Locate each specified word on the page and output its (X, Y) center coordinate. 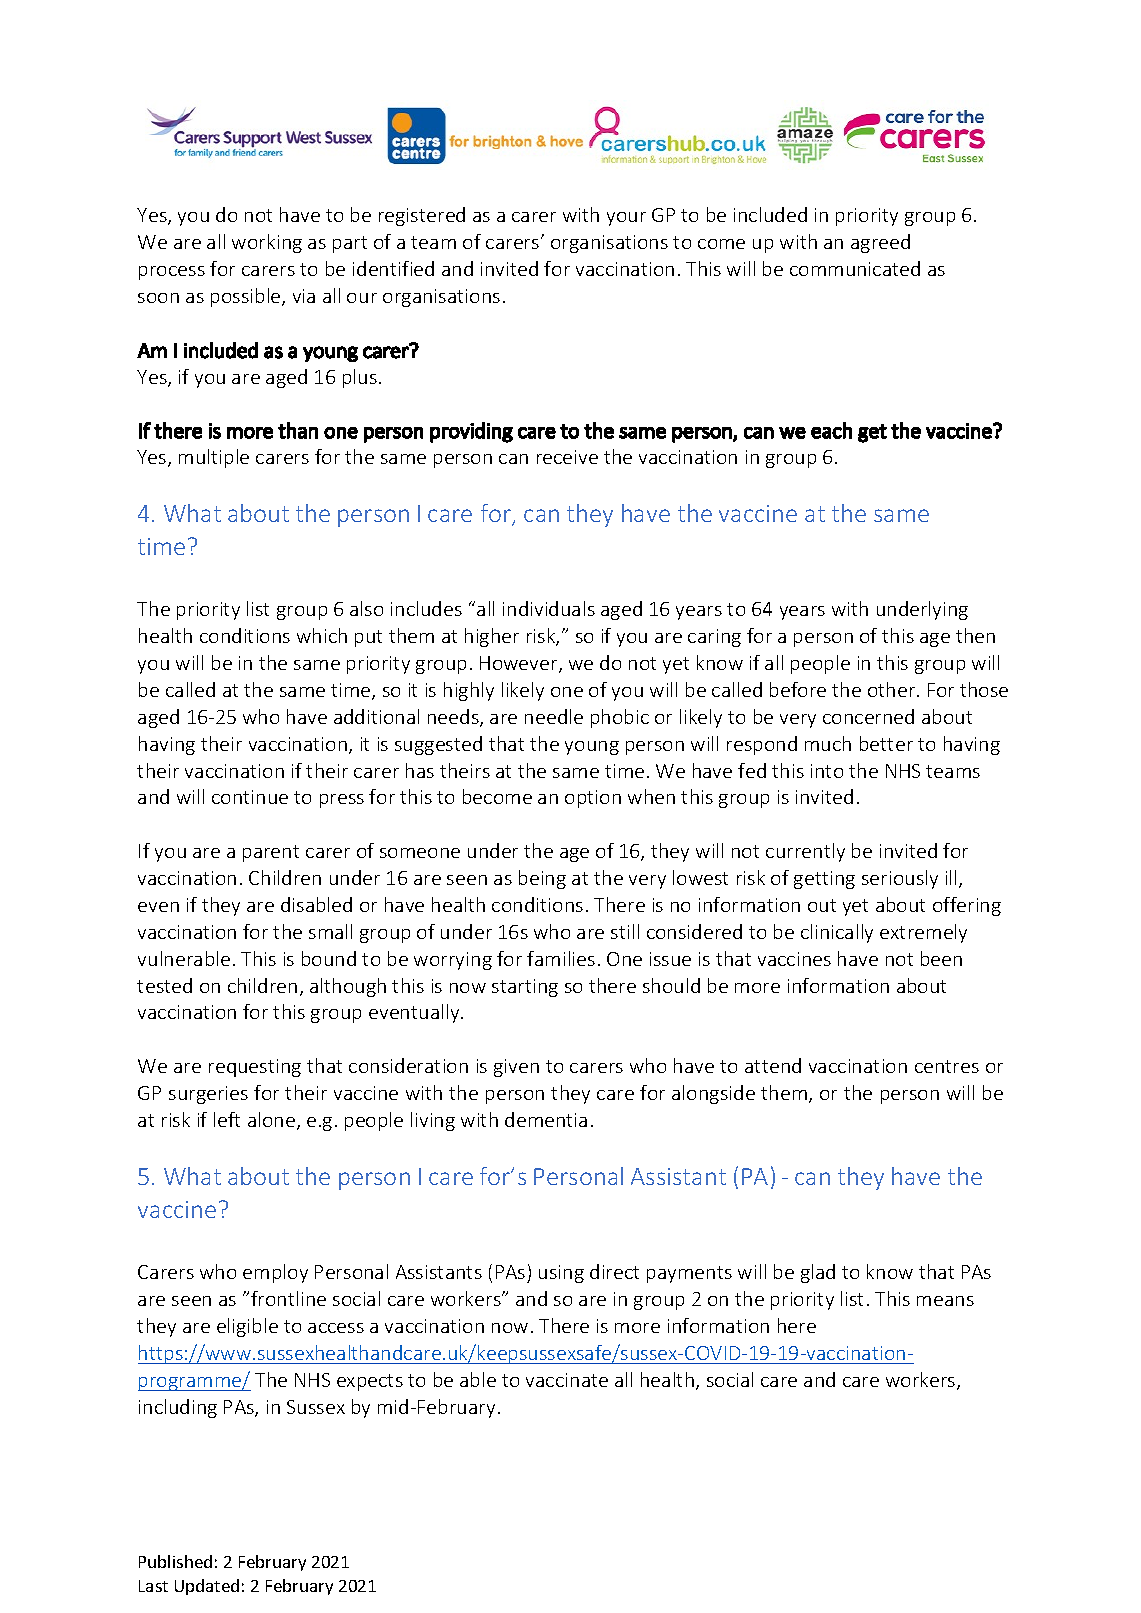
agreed (880, 243)
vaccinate (567, 1380)
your (626, 219)
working (267, 243)
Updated (207, 1587)
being (542, 879)
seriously (900, 879)
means (945, 1301)
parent (271, 853)
